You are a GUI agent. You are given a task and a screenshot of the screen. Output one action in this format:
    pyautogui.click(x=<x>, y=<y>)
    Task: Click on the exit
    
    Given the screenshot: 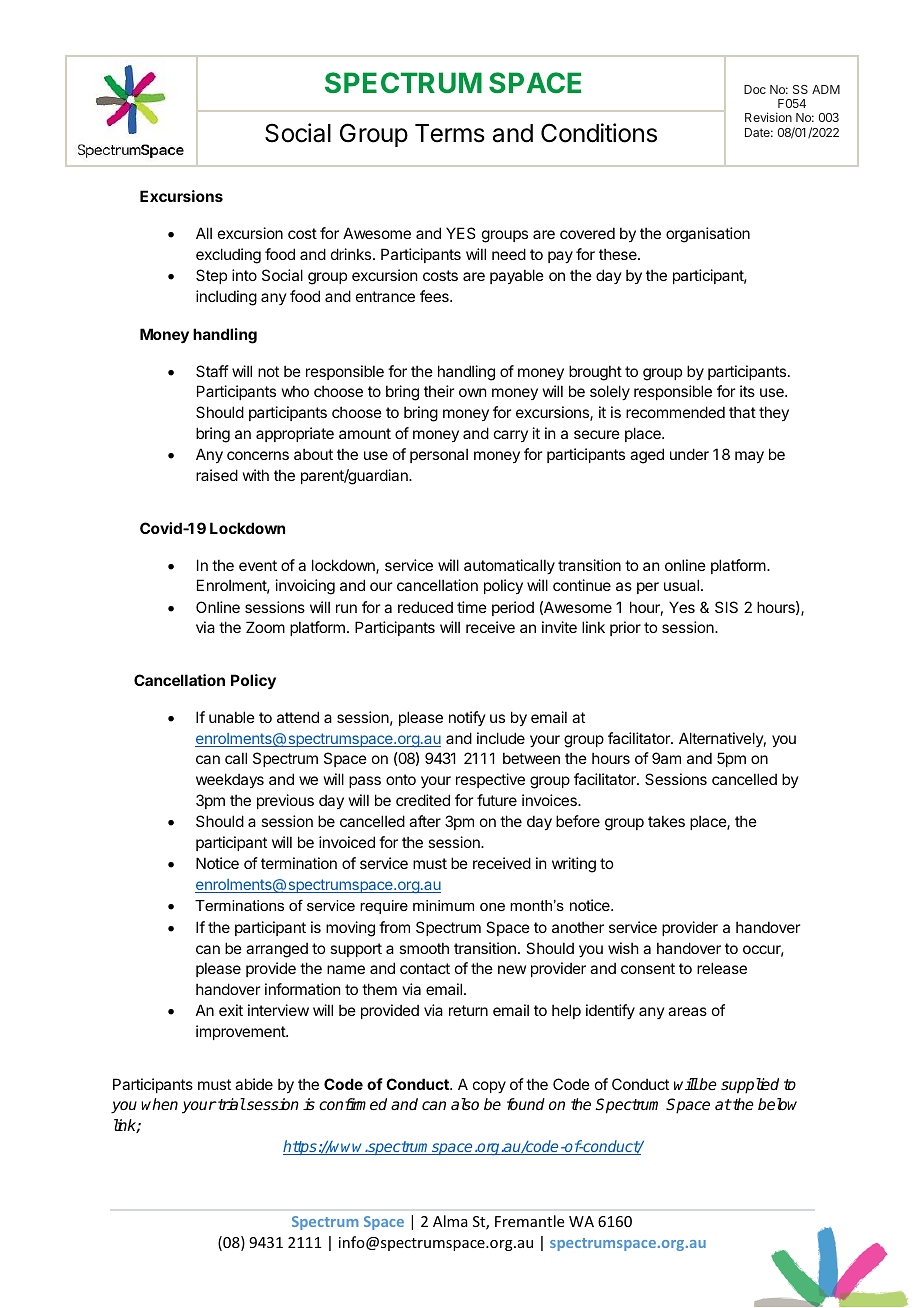 What is the action you would take?
    pyautogui.click(x=231, y=1010)
